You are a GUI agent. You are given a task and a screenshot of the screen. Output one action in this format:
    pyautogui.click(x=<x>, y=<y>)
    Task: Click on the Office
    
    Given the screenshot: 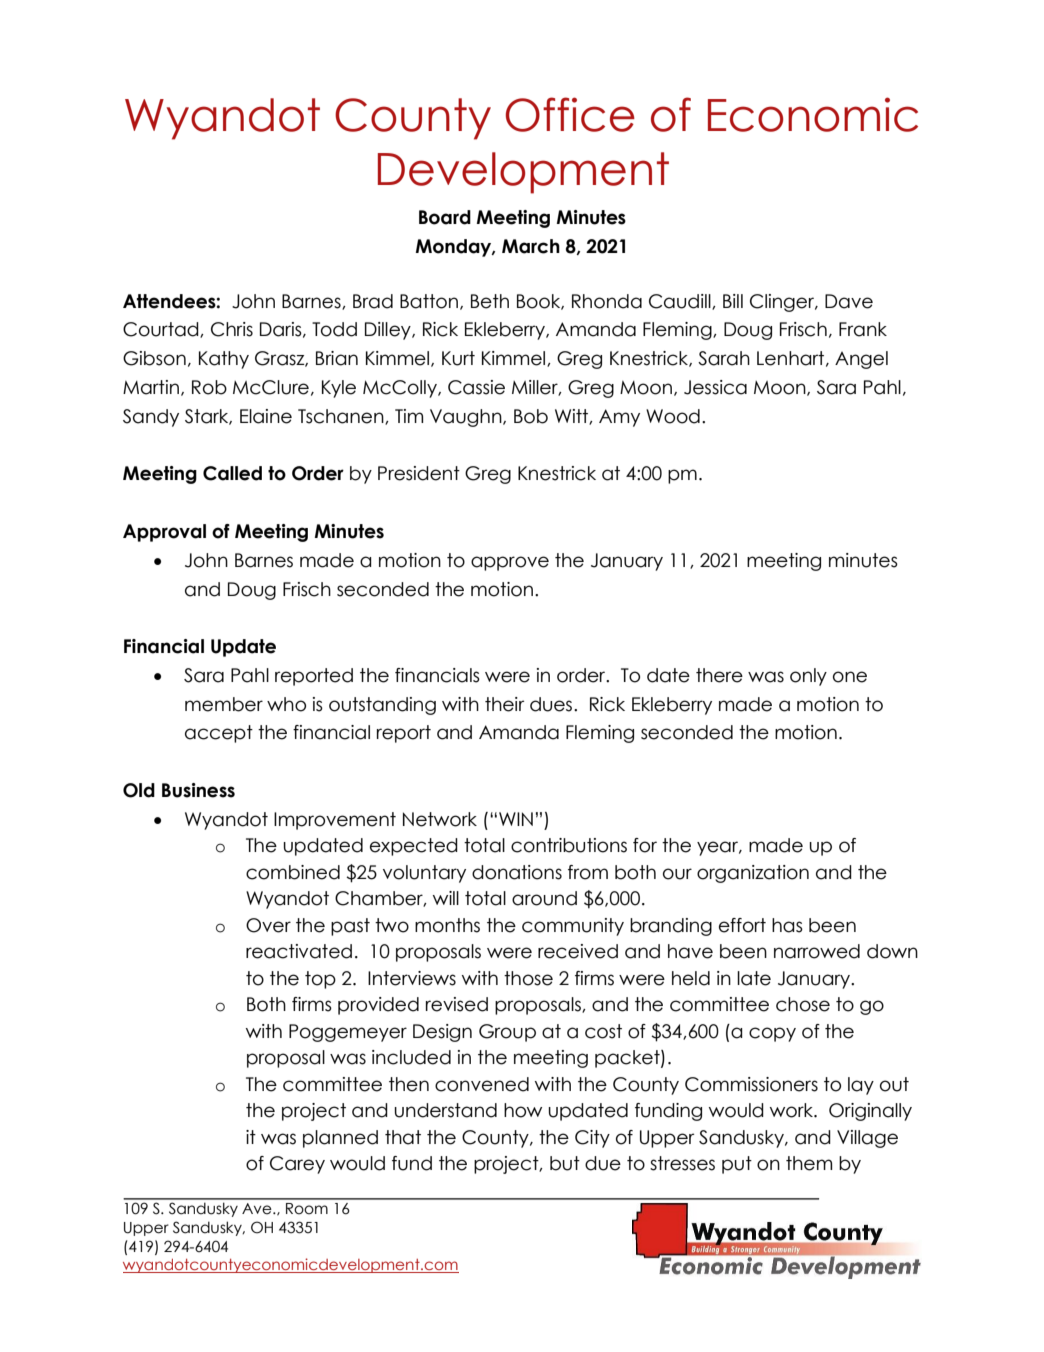 What is the action you would take?
    pyautogui.click(x=570, y=114)
